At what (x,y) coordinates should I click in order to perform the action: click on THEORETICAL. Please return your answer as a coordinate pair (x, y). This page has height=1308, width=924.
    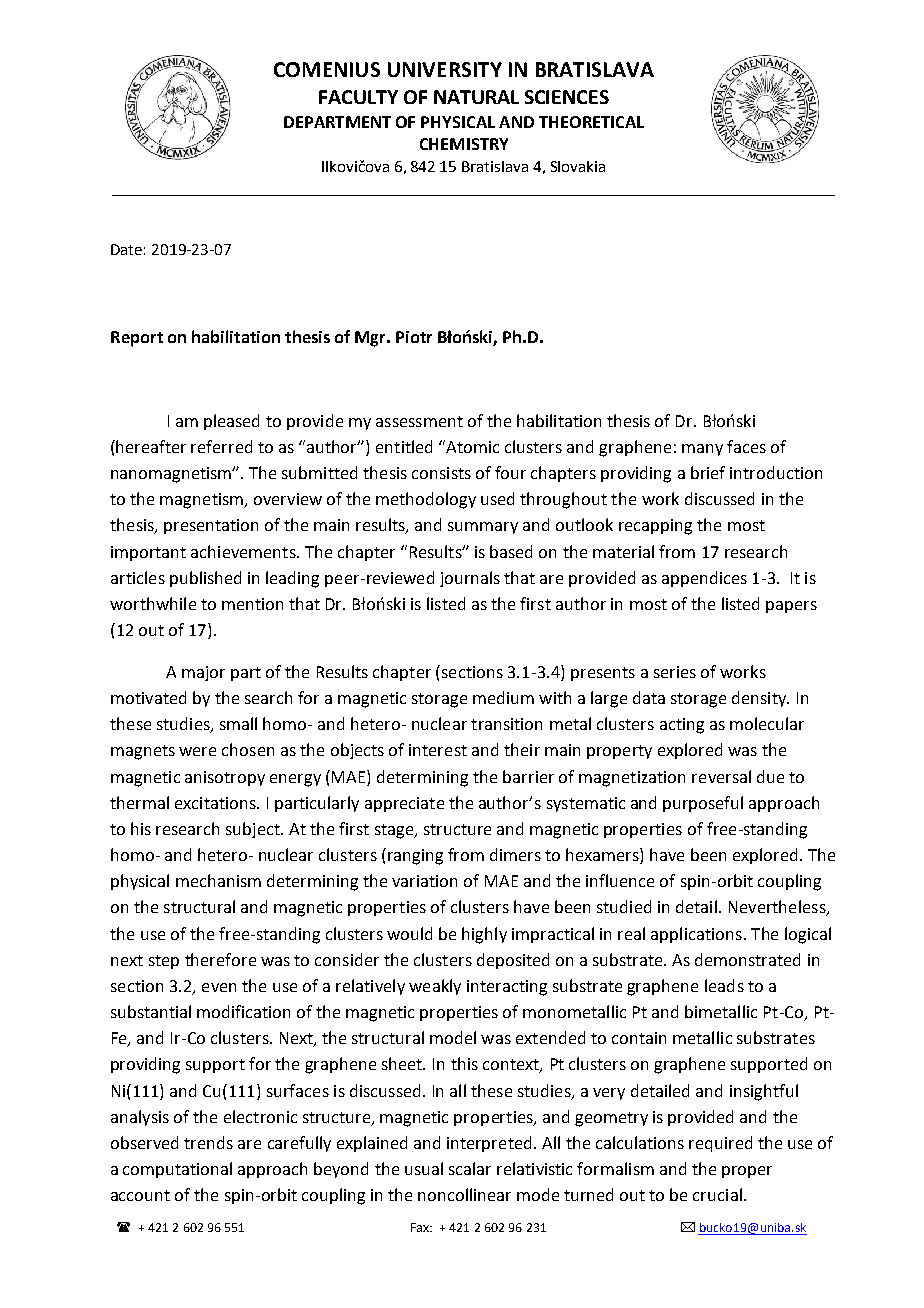
    Looking at the image, I should click on (591, 122).
